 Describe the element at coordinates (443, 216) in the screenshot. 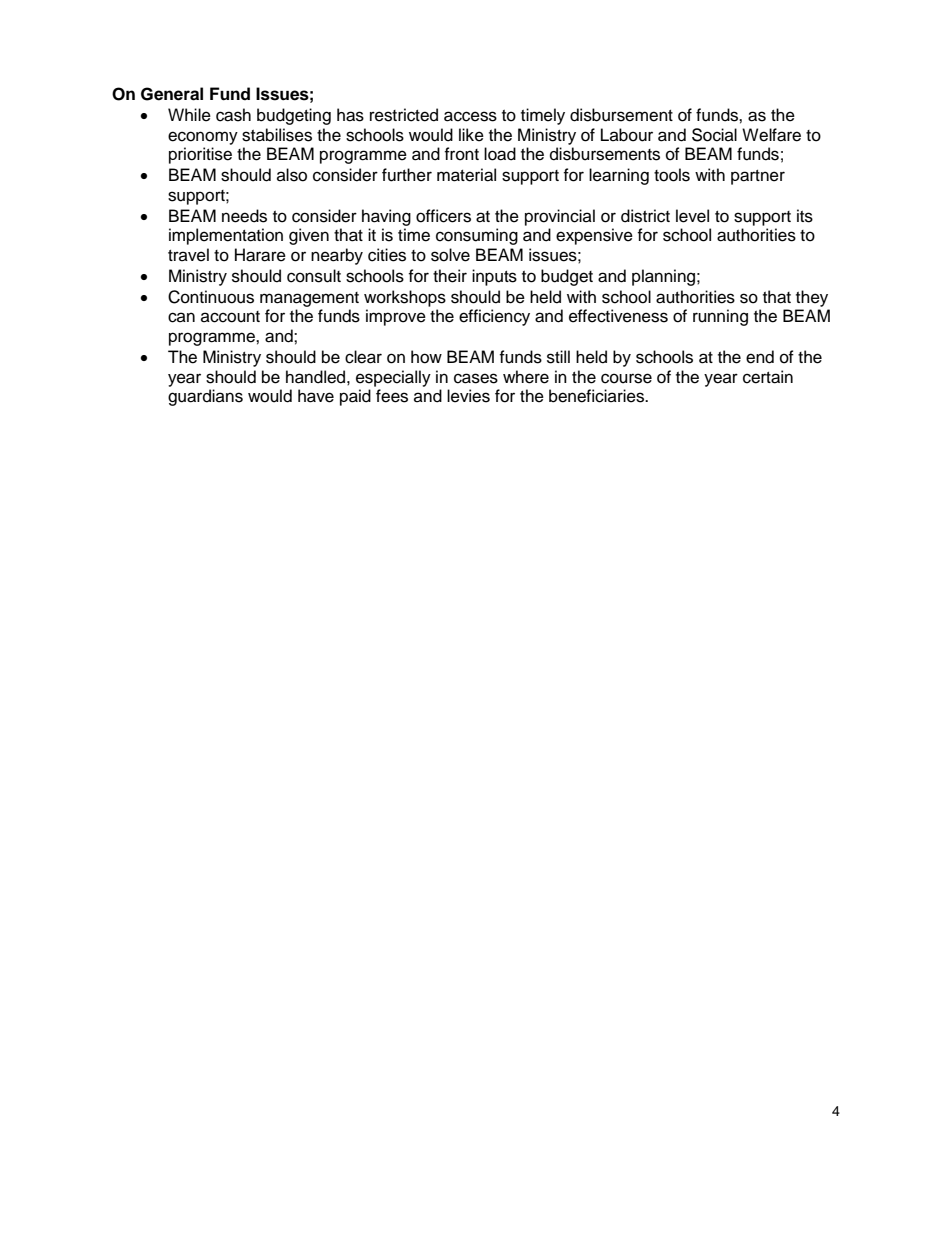

I see `officers` at that location.
